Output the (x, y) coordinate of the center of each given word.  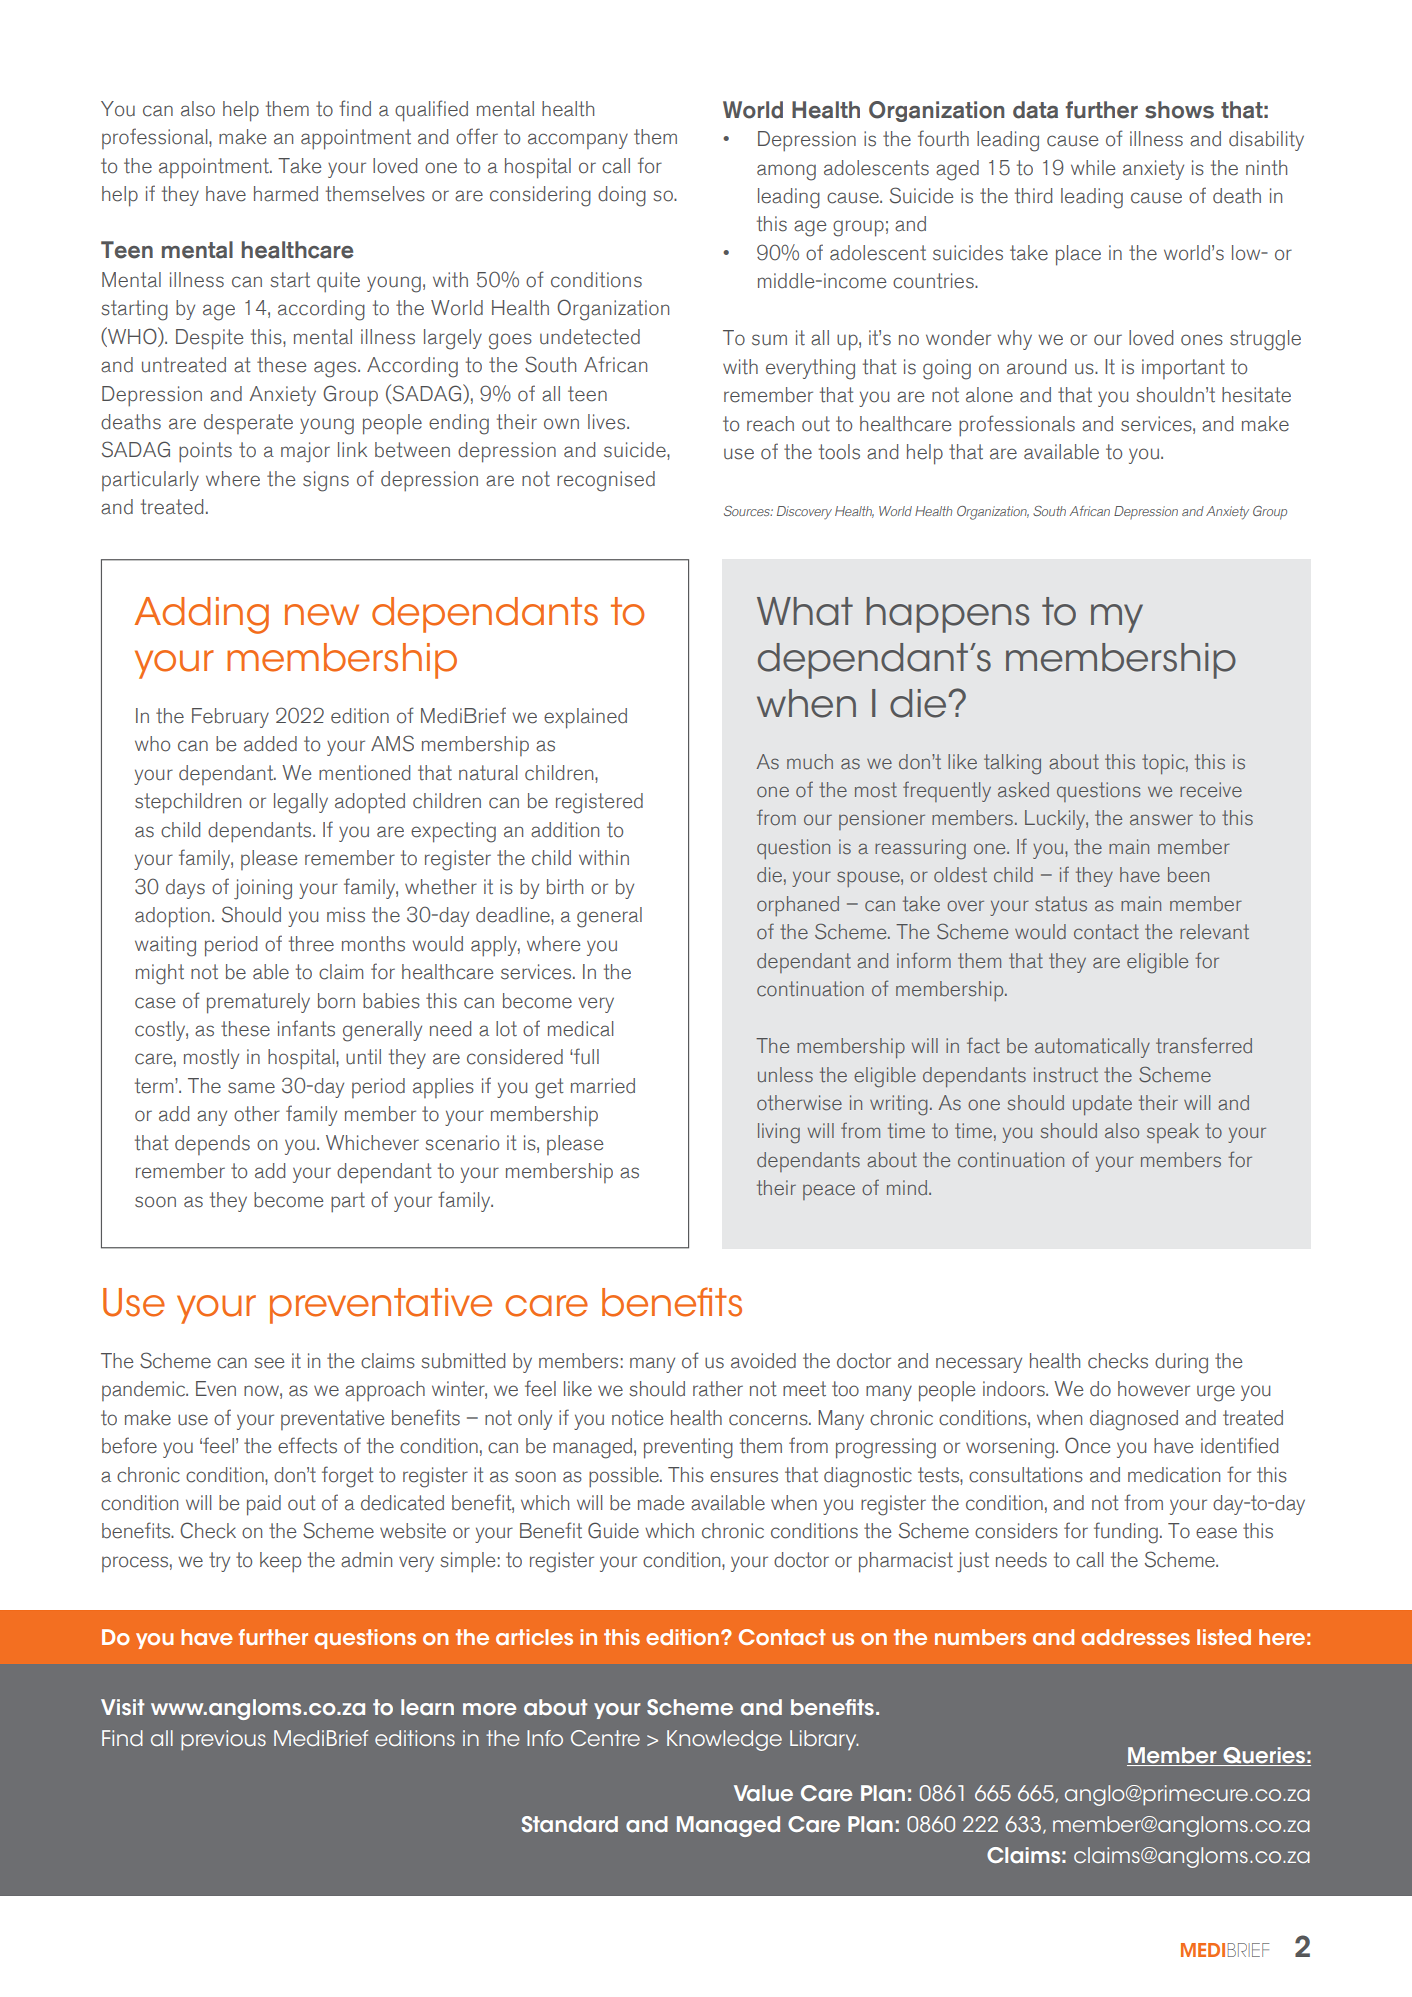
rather (718, 1389)
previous (223, 1740)
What (805, 611)
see (269, 1363)
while (1093, 168)
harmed (286, 194)
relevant (1214, 932)
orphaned (798, 906)
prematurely (258, 1003)
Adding (202, 615)
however (1154, 1389)
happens (948, 615)
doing (622, 196)
